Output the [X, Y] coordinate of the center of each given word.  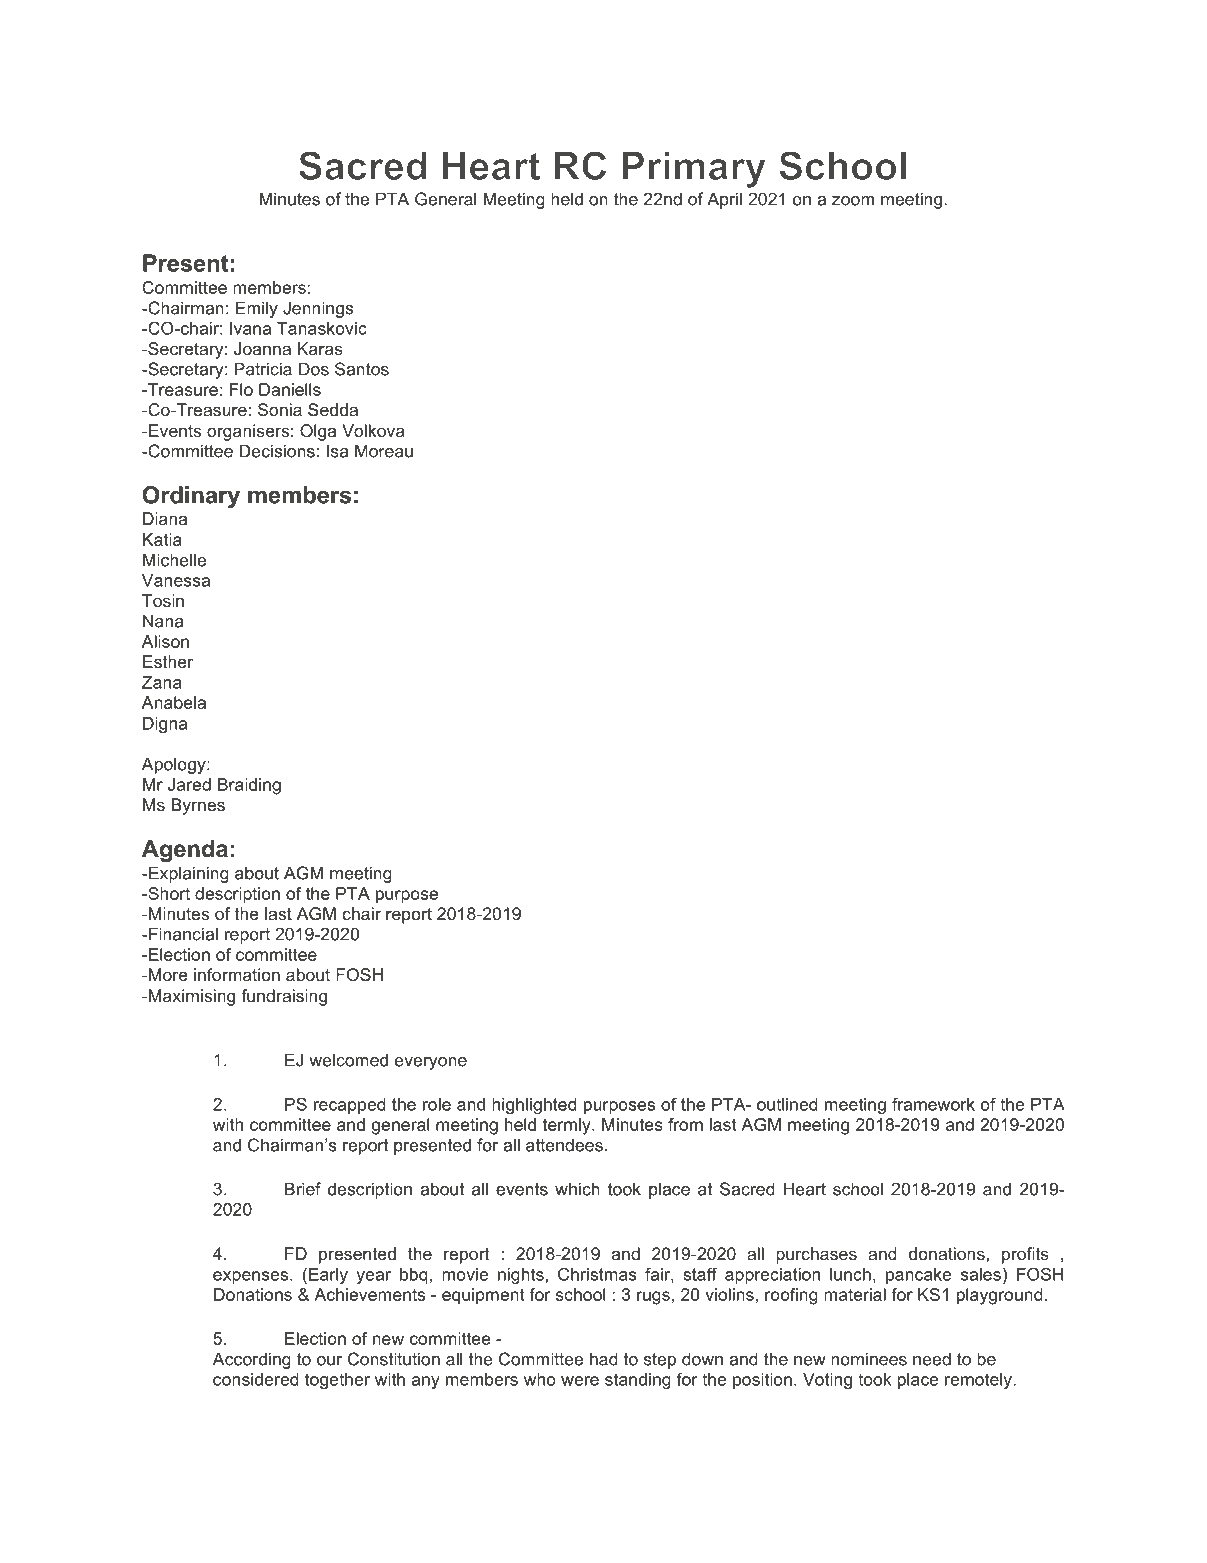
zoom [853, 201]
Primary [694, 170]
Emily [257, 309]
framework [933, 1104]
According [252, 1360]
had [604, 1359]
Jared [189, 784]
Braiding [249, 786]
